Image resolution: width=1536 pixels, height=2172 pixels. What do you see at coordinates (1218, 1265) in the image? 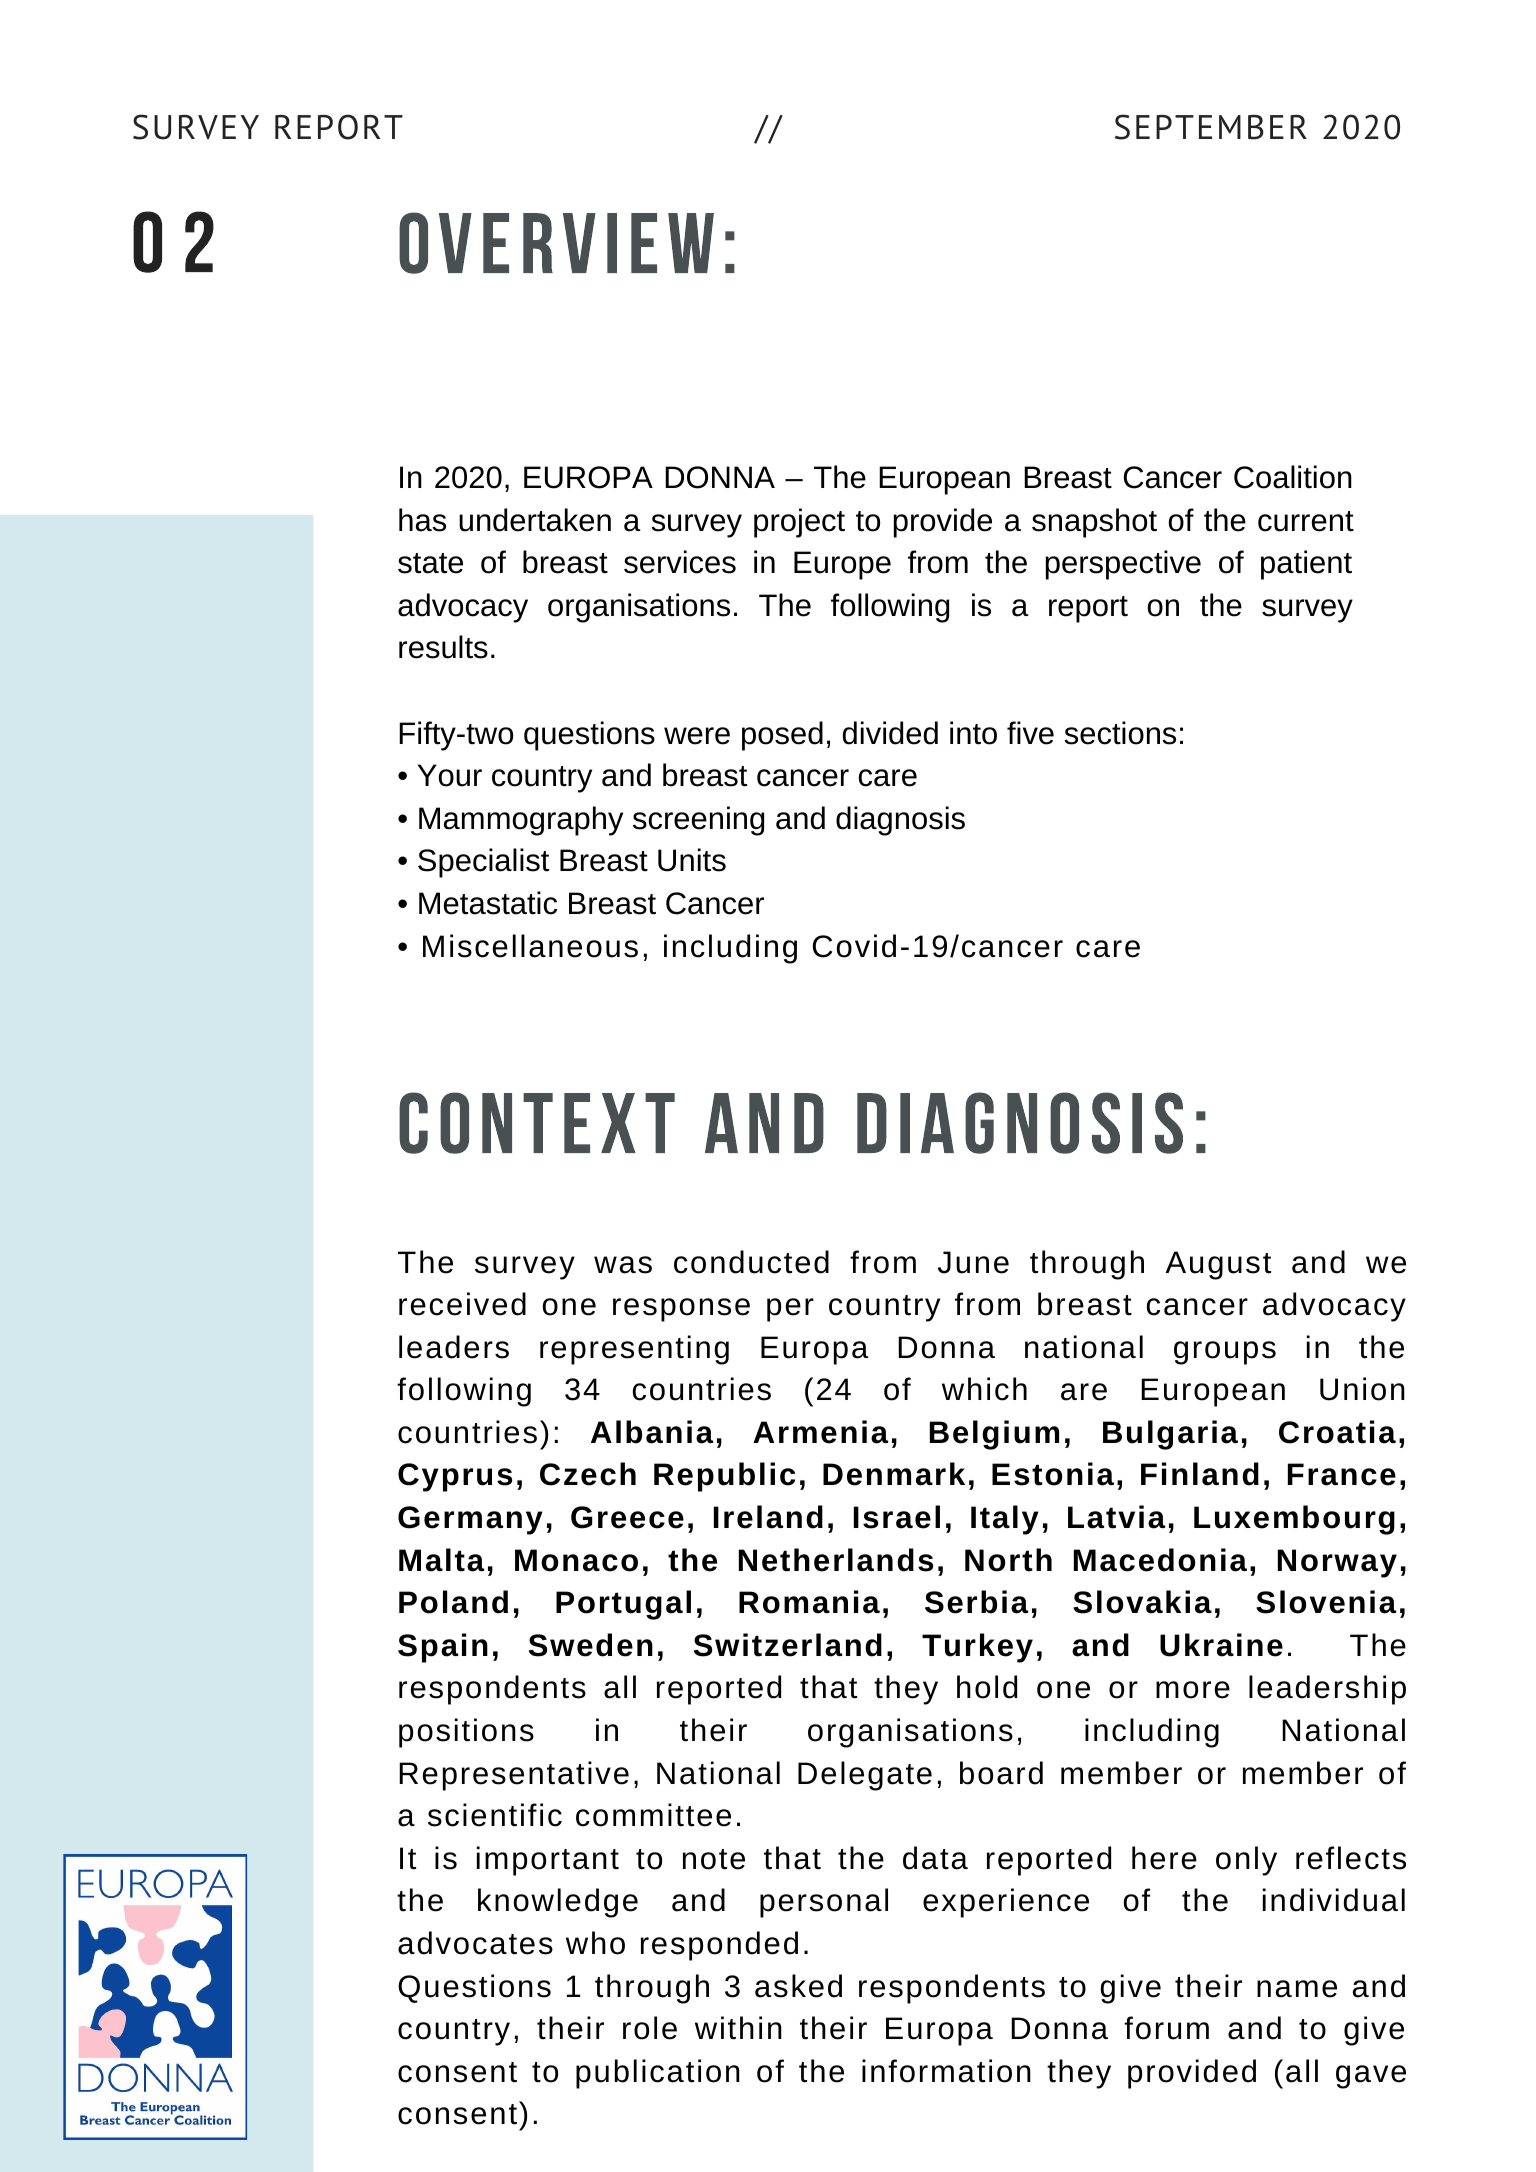
I see `August` at bounding box center [1218, 1265].
